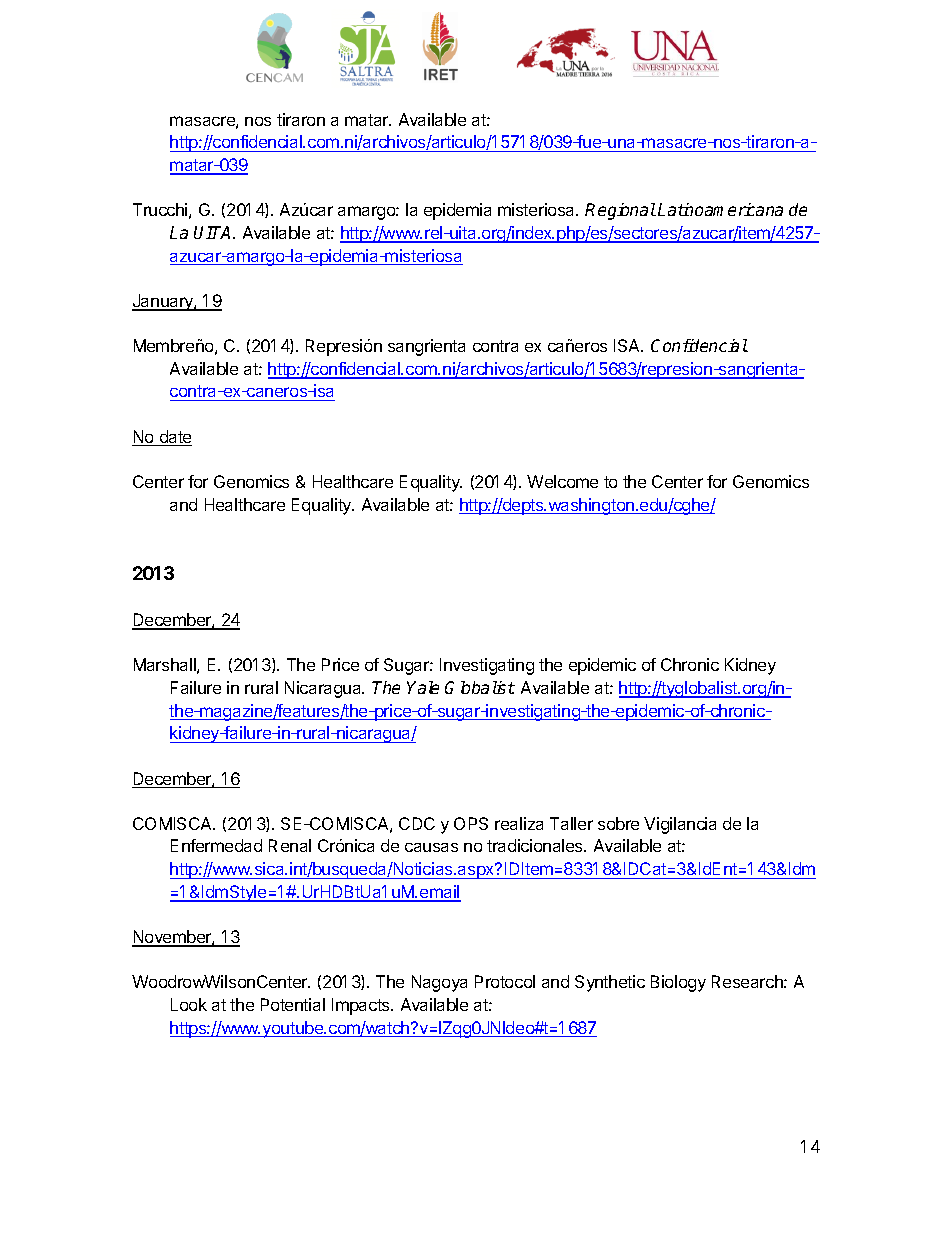  Describe the element at coordinates (471, 823) in the screenshot. I see `OPS` at that location.
